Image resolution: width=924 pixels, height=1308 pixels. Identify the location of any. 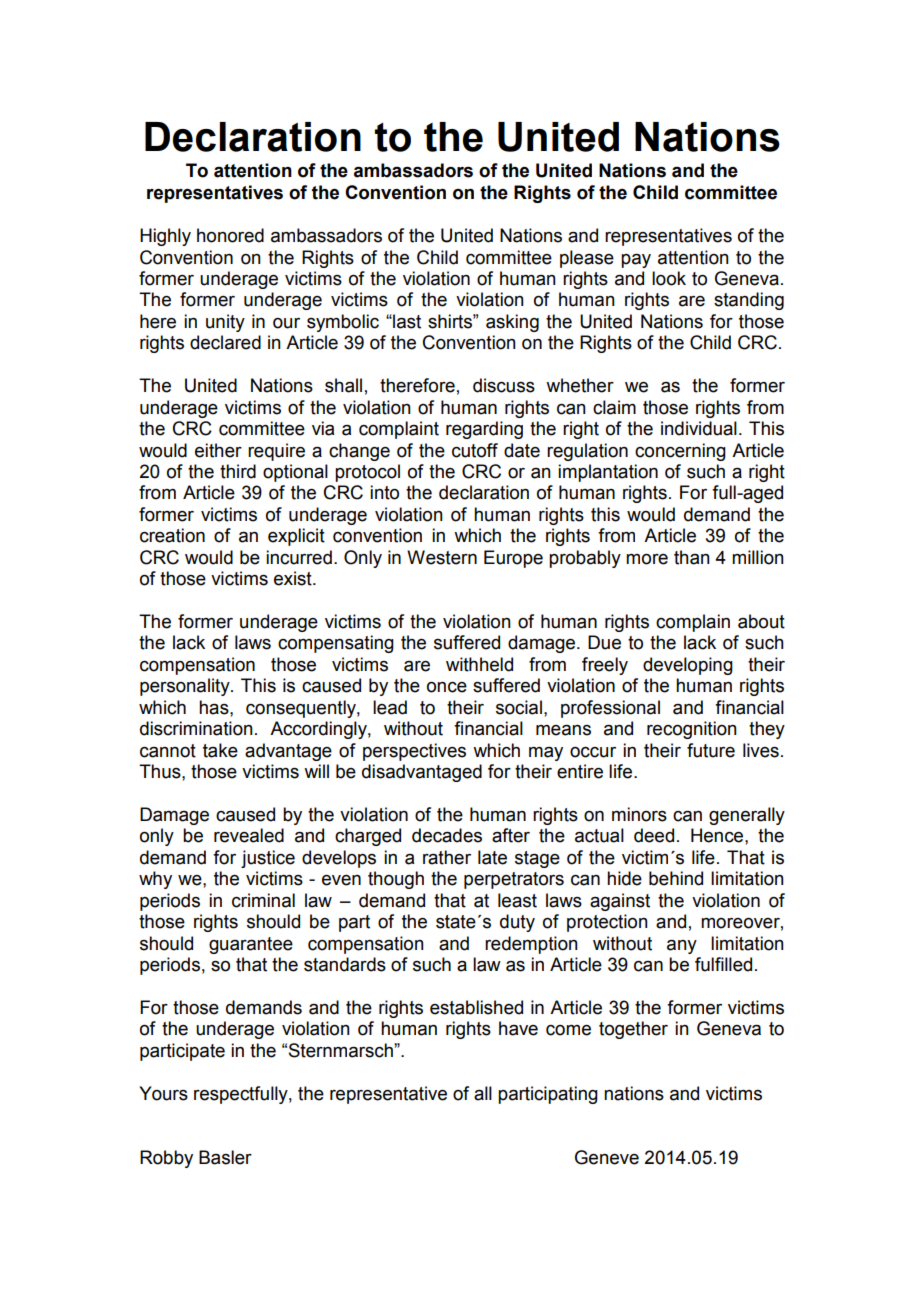
(682, 946).
